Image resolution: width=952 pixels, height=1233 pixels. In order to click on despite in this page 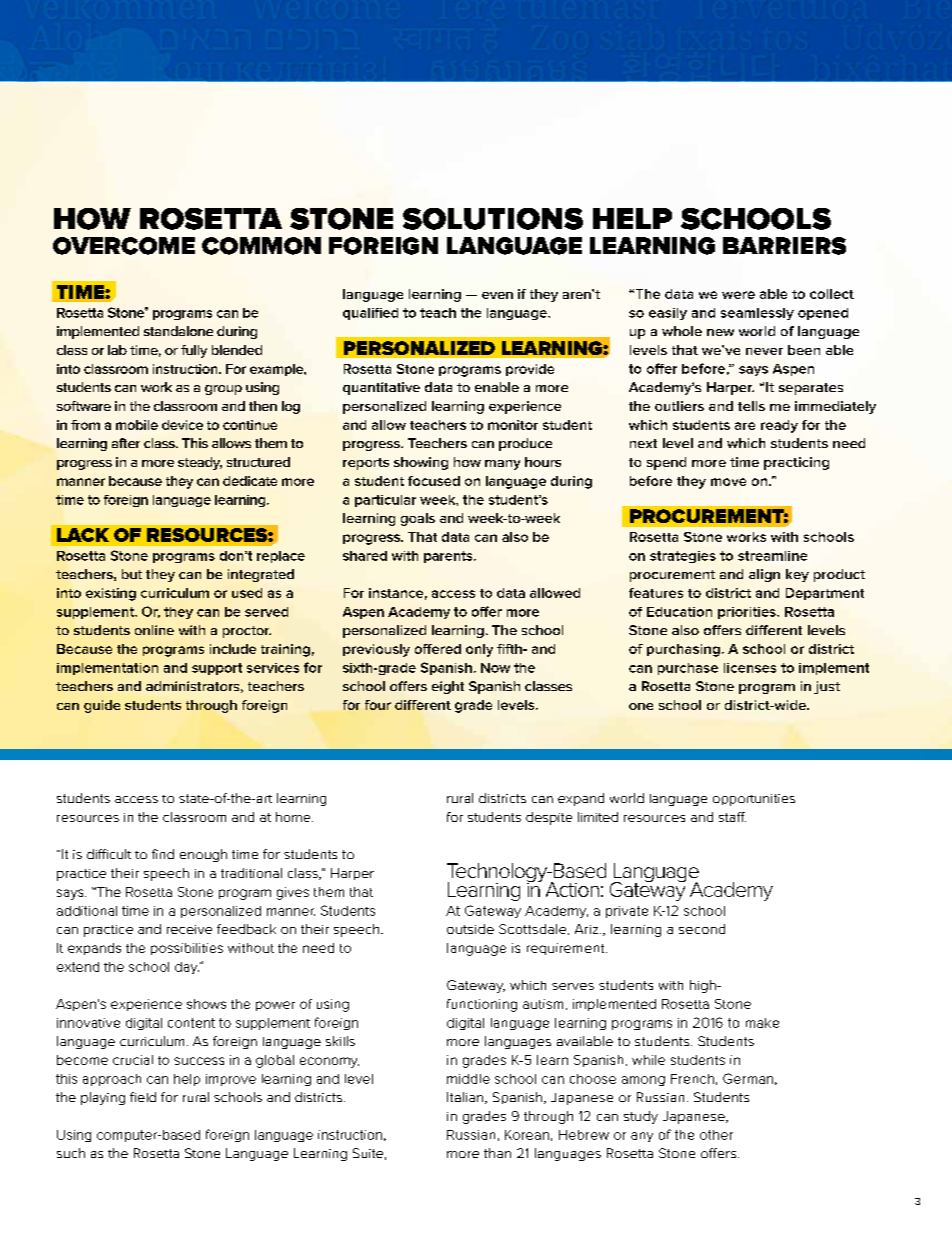, I will do `click(549, 818)`.
